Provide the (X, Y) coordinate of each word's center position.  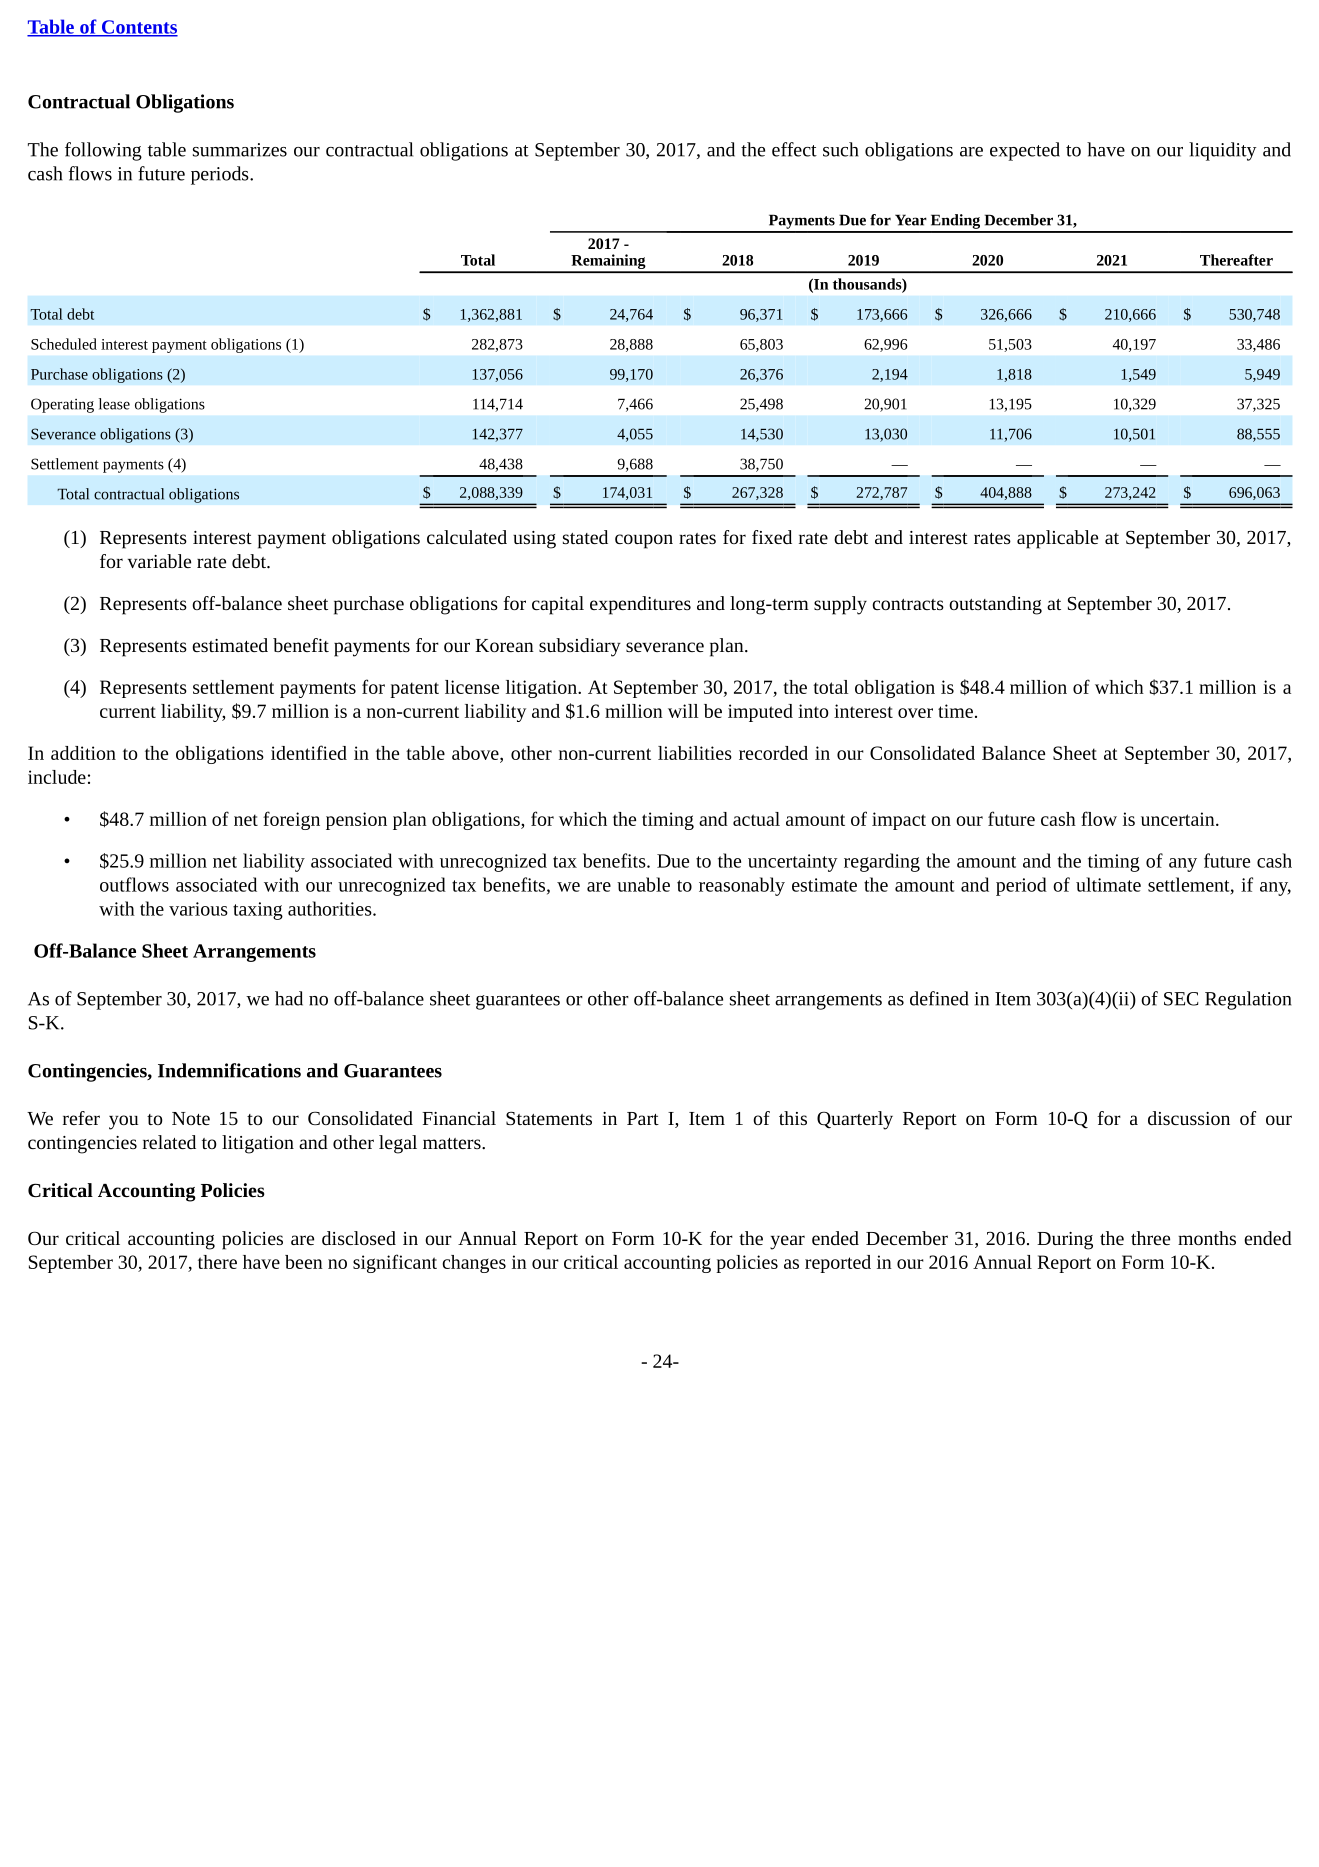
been (304, 1262)
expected (1025, 151)
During (1065, 1241)
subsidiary (580, 647)
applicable (1057, 539)
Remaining (608, 263)
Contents (139, 28)
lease (114, 404)
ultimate (1108, 884)
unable (643, 884)
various (198, 909)
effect (794, 149)
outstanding (995, 605)
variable (159, 561)
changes (474, 1264)
